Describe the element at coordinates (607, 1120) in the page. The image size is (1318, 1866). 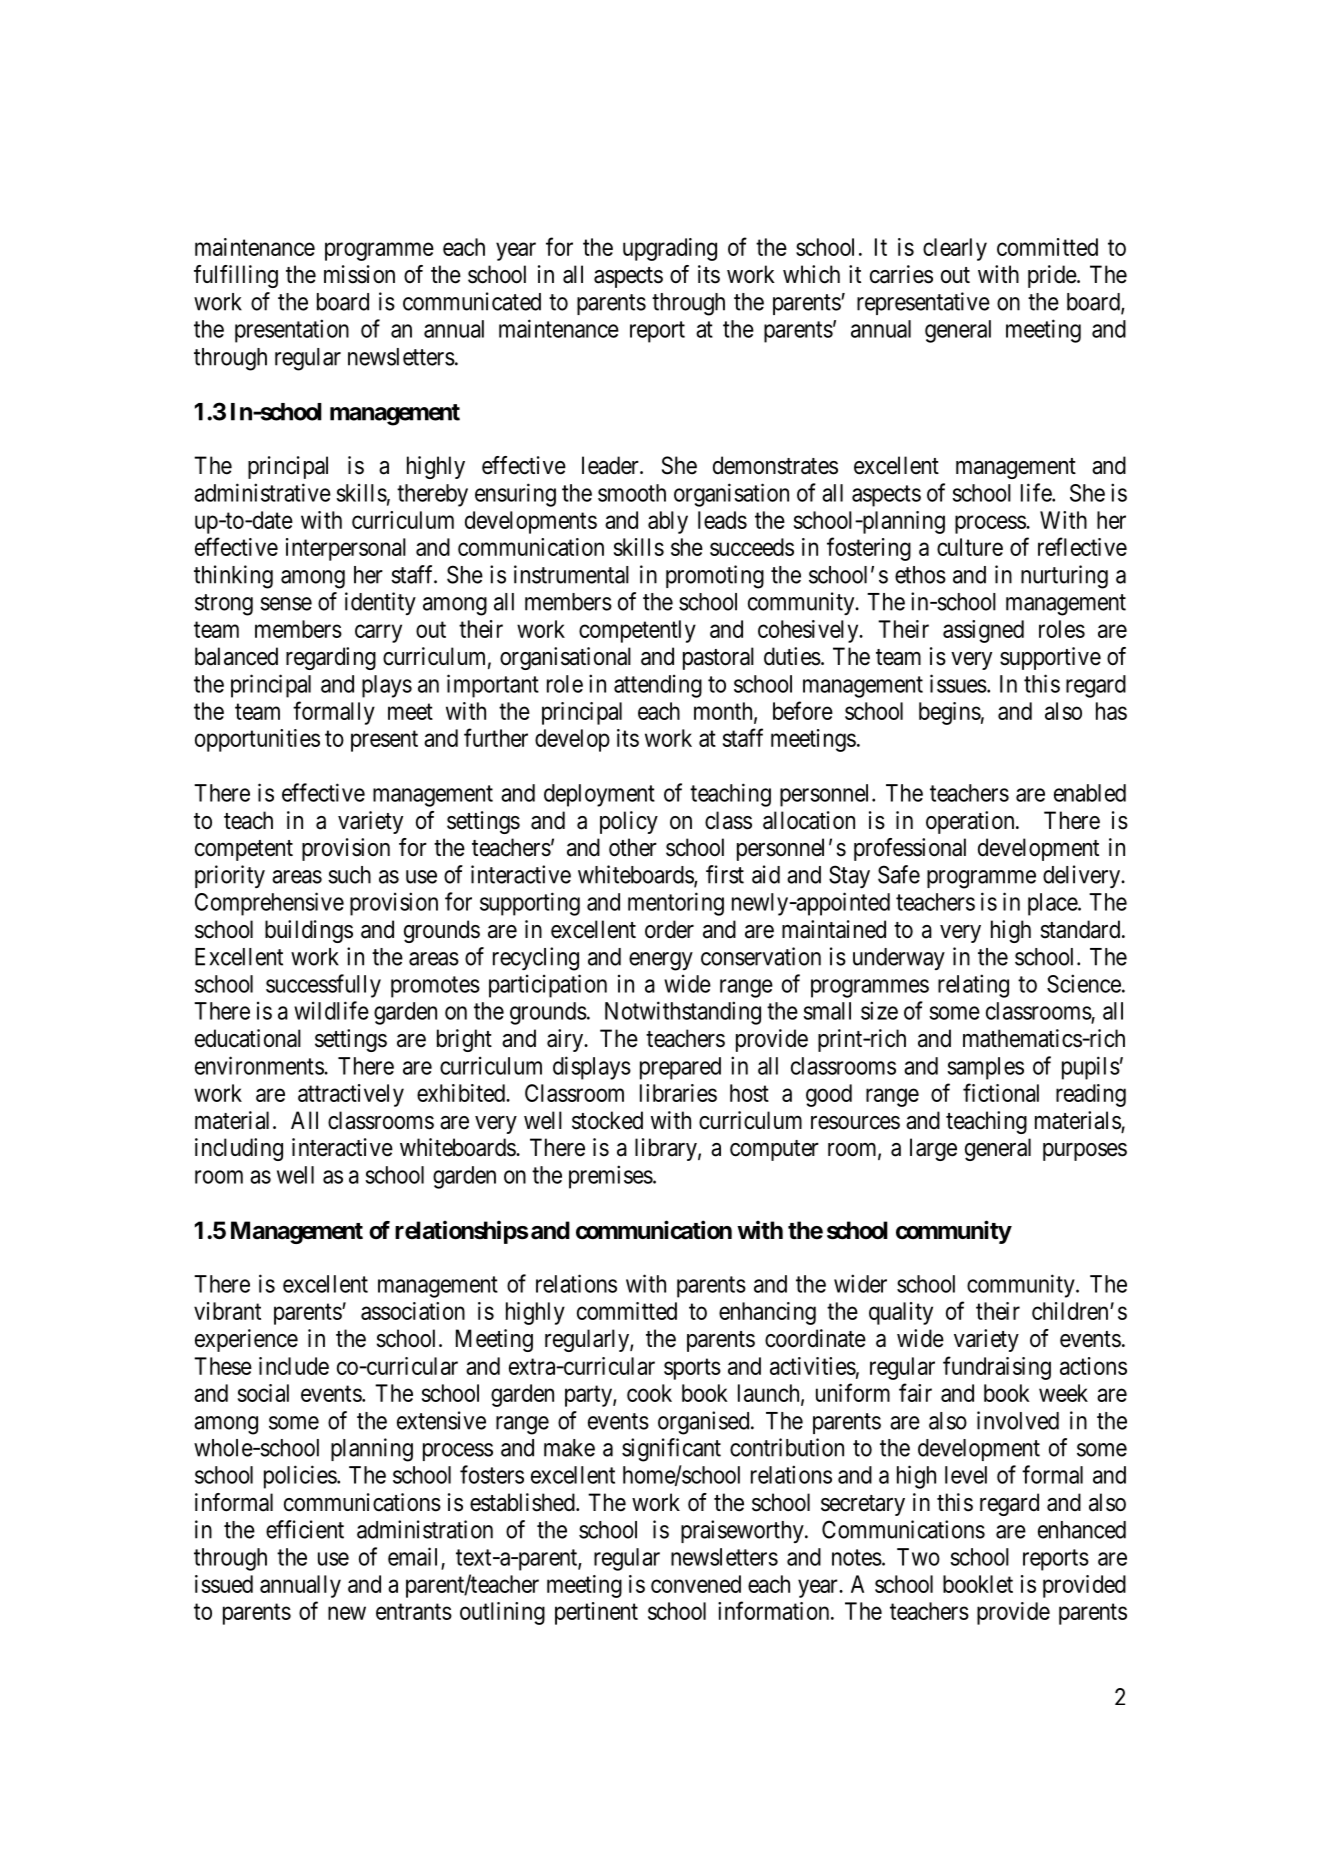
I see `stocked` at that location.
